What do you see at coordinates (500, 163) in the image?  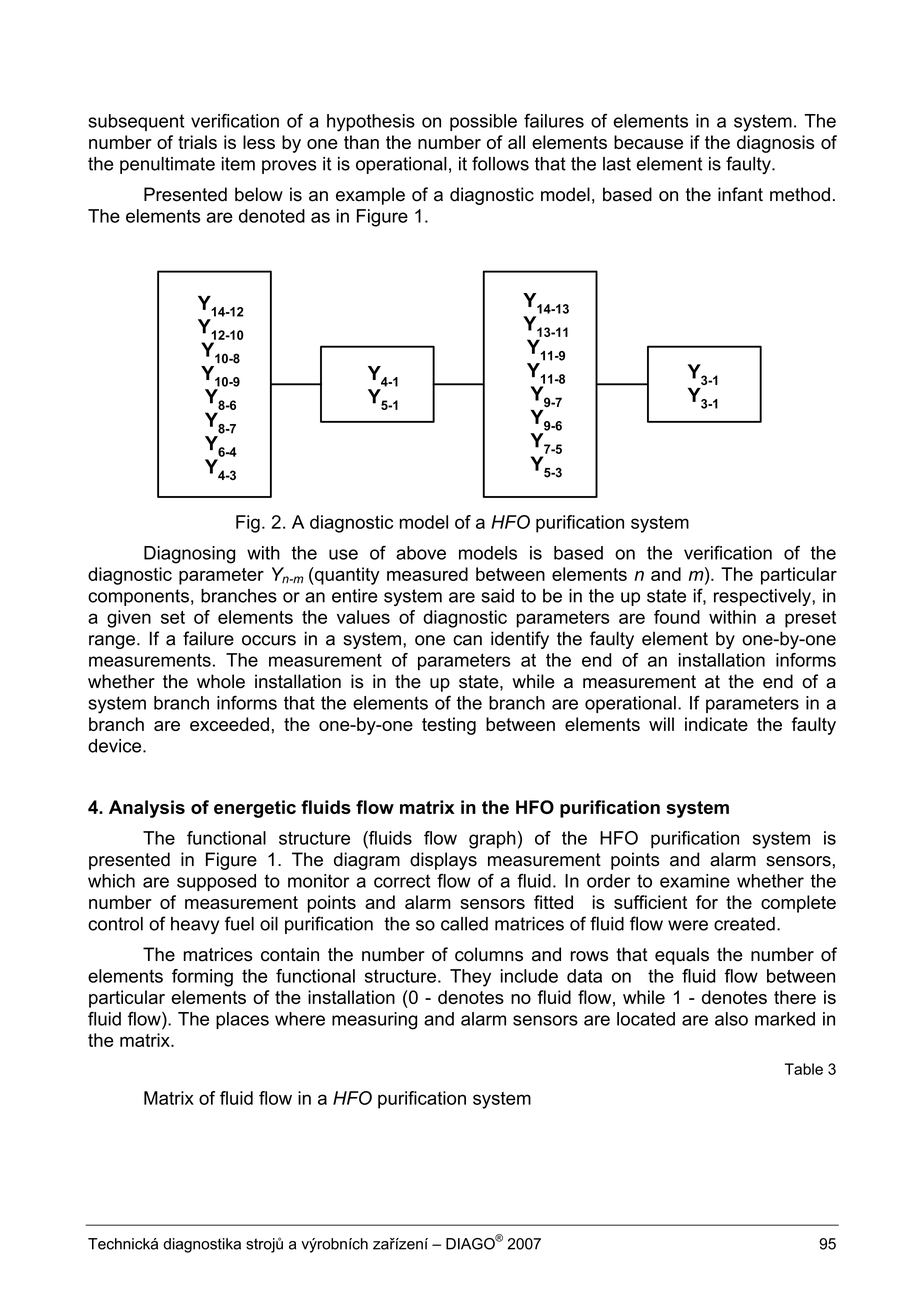 I see `follows` at bounding box center [500, 163].
